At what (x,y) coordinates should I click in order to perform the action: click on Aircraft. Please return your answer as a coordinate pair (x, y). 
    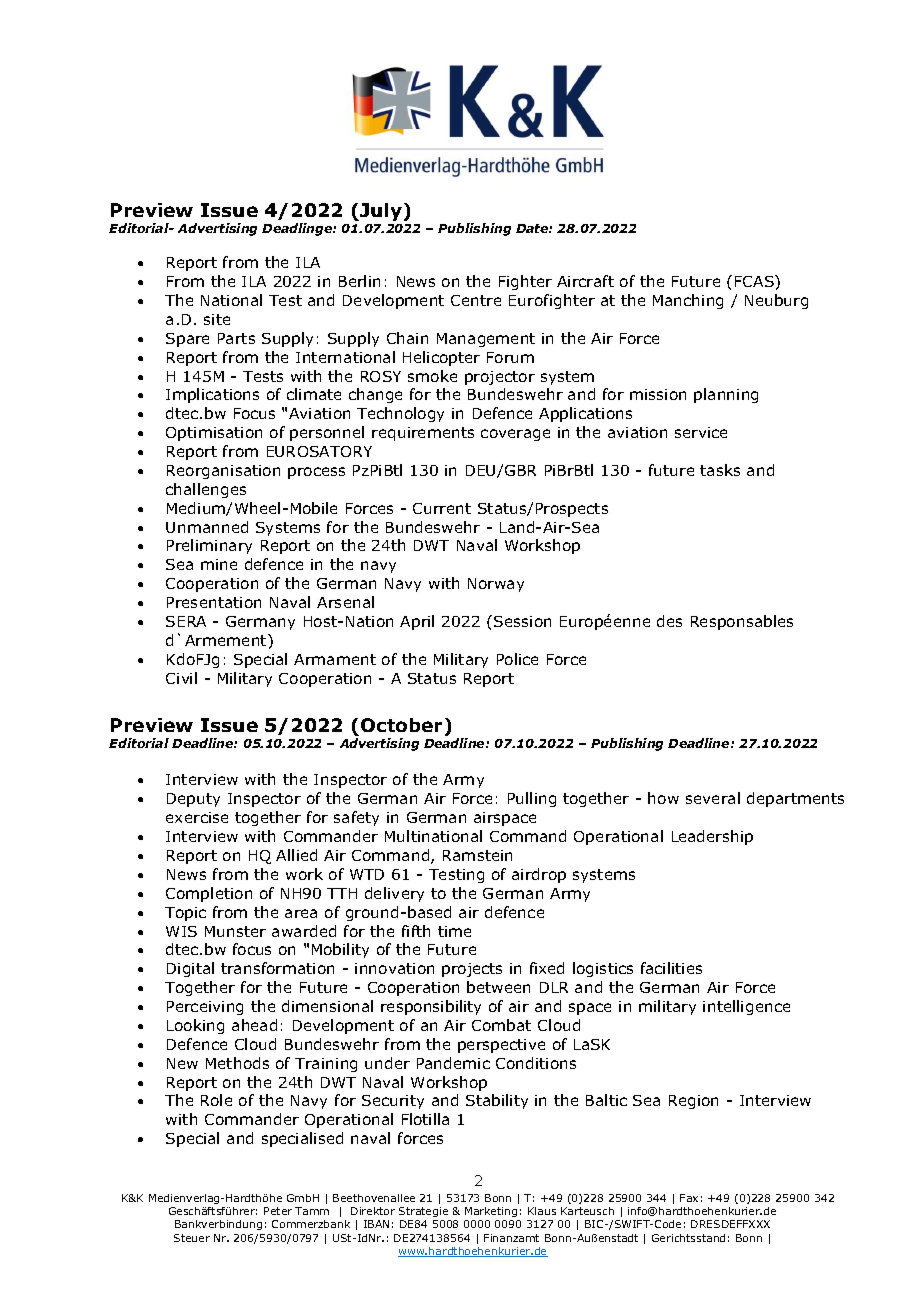
    Looking at the image, I should click on (585, 281).
